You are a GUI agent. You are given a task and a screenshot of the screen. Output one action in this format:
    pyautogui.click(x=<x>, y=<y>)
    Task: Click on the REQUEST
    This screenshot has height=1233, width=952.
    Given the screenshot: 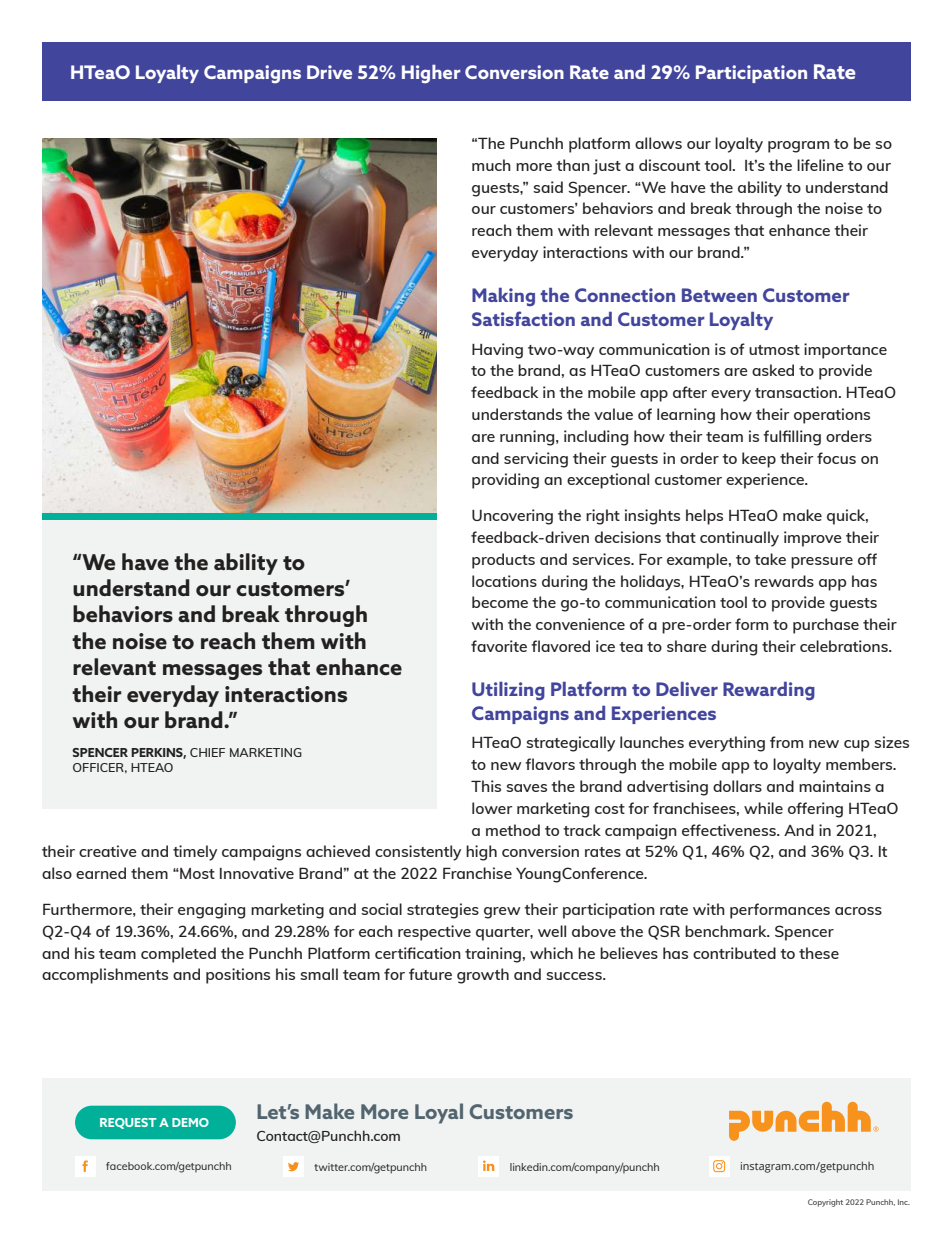 What is the action you would take?
    pyautogui.click(x=128, y=1123)
